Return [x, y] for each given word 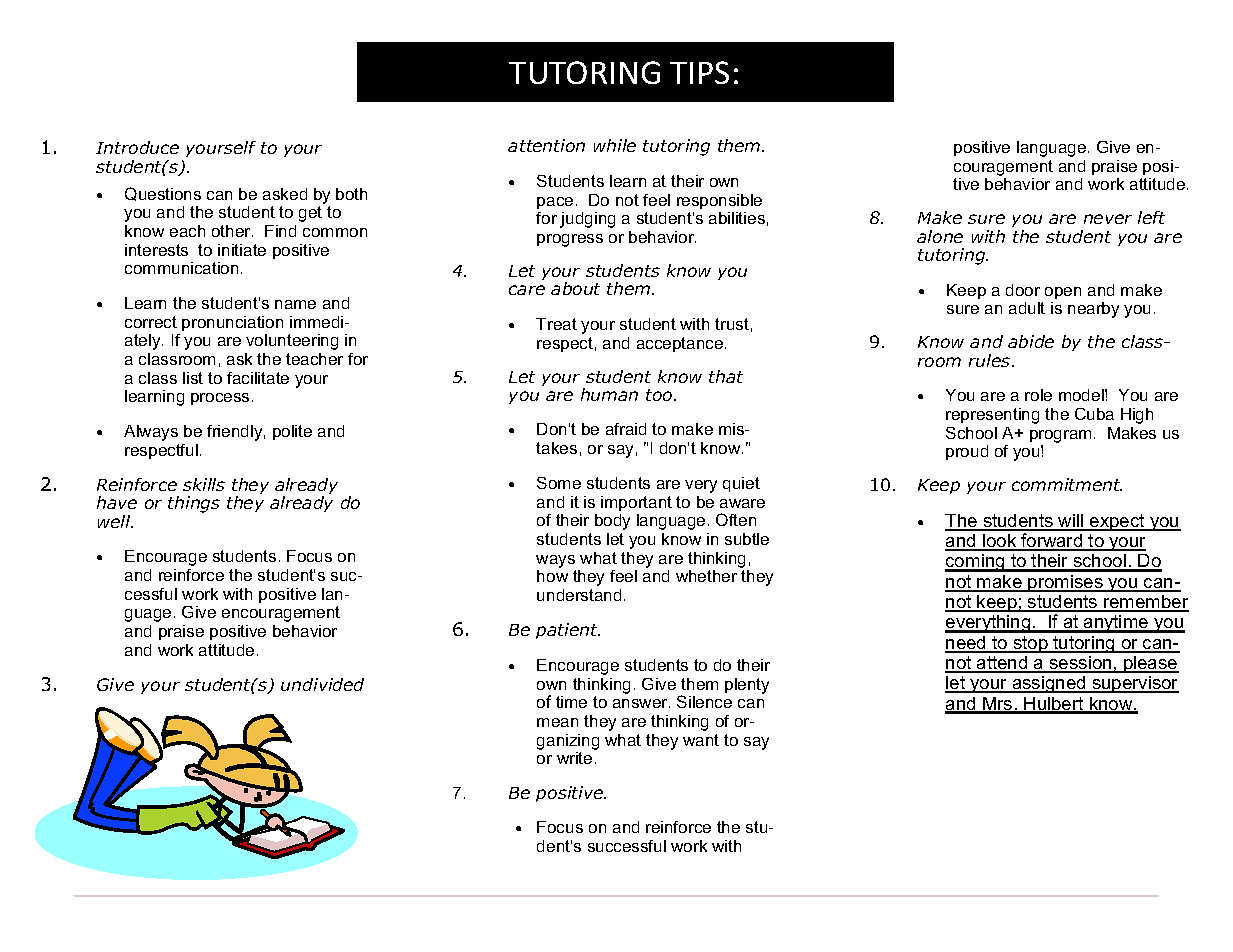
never [1108, 219]
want [701, 740]
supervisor [1134, 684]
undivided [322, 684]
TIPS [699, 72]
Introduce [137, 147]
